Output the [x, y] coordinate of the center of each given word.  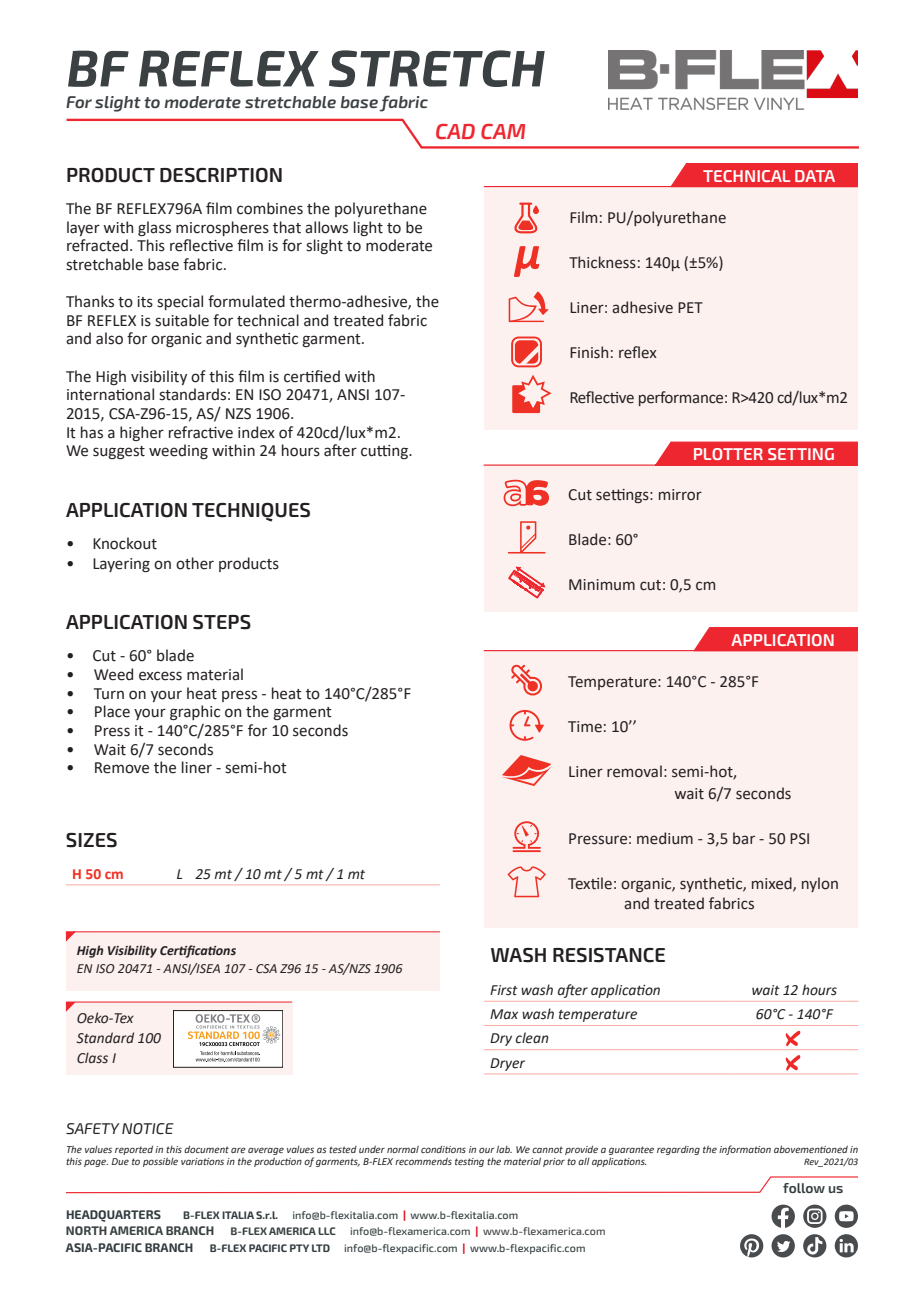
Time [585, 727]
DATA [815, 176]
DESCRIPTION [221, 175]
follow [804, 1188]
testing [469, 1162]
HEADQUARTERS [114, 1216]
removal [634, 771]
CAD [455, 131]
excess [160, 676]
